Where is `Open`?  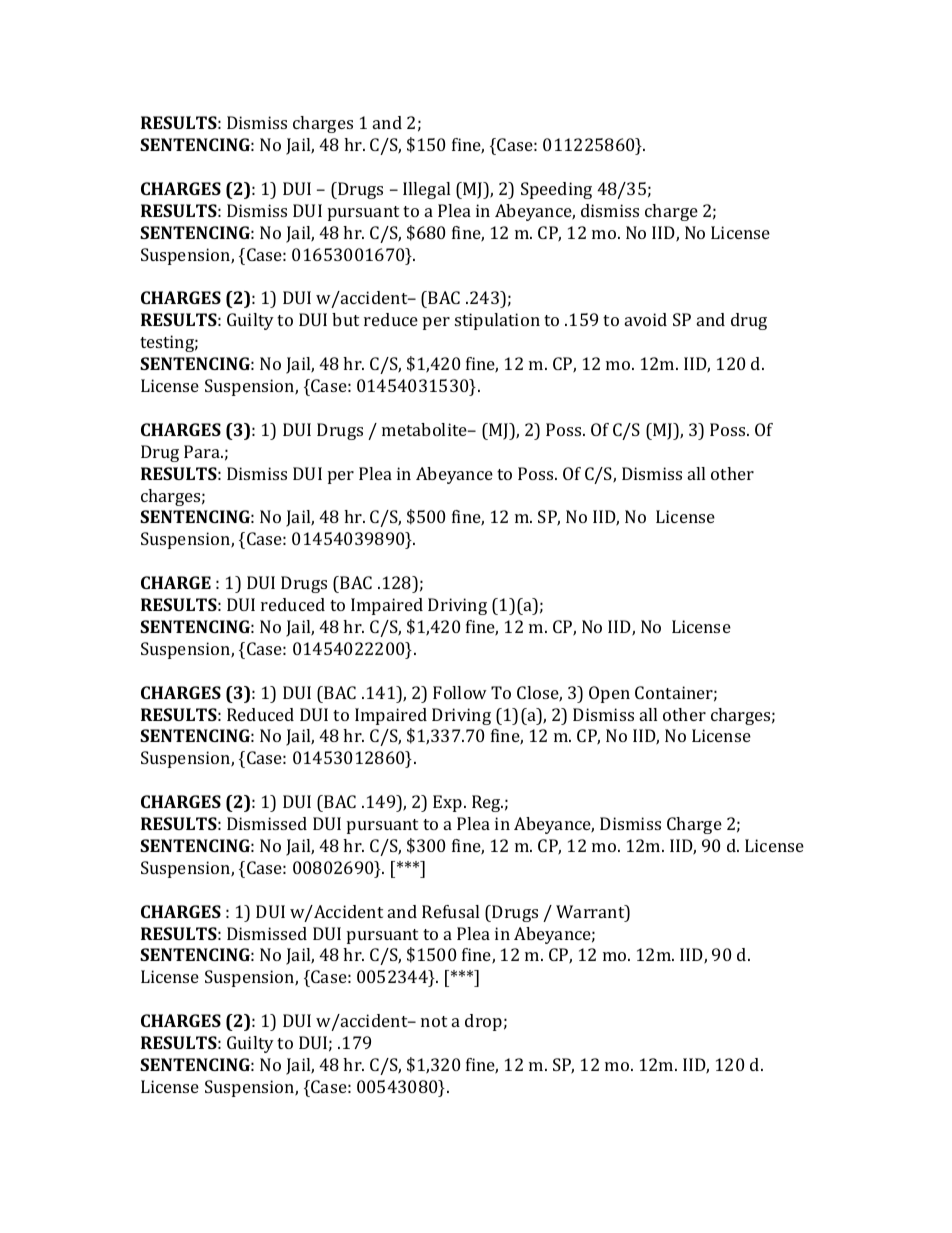 Open is located at coordinates (609, 694).
